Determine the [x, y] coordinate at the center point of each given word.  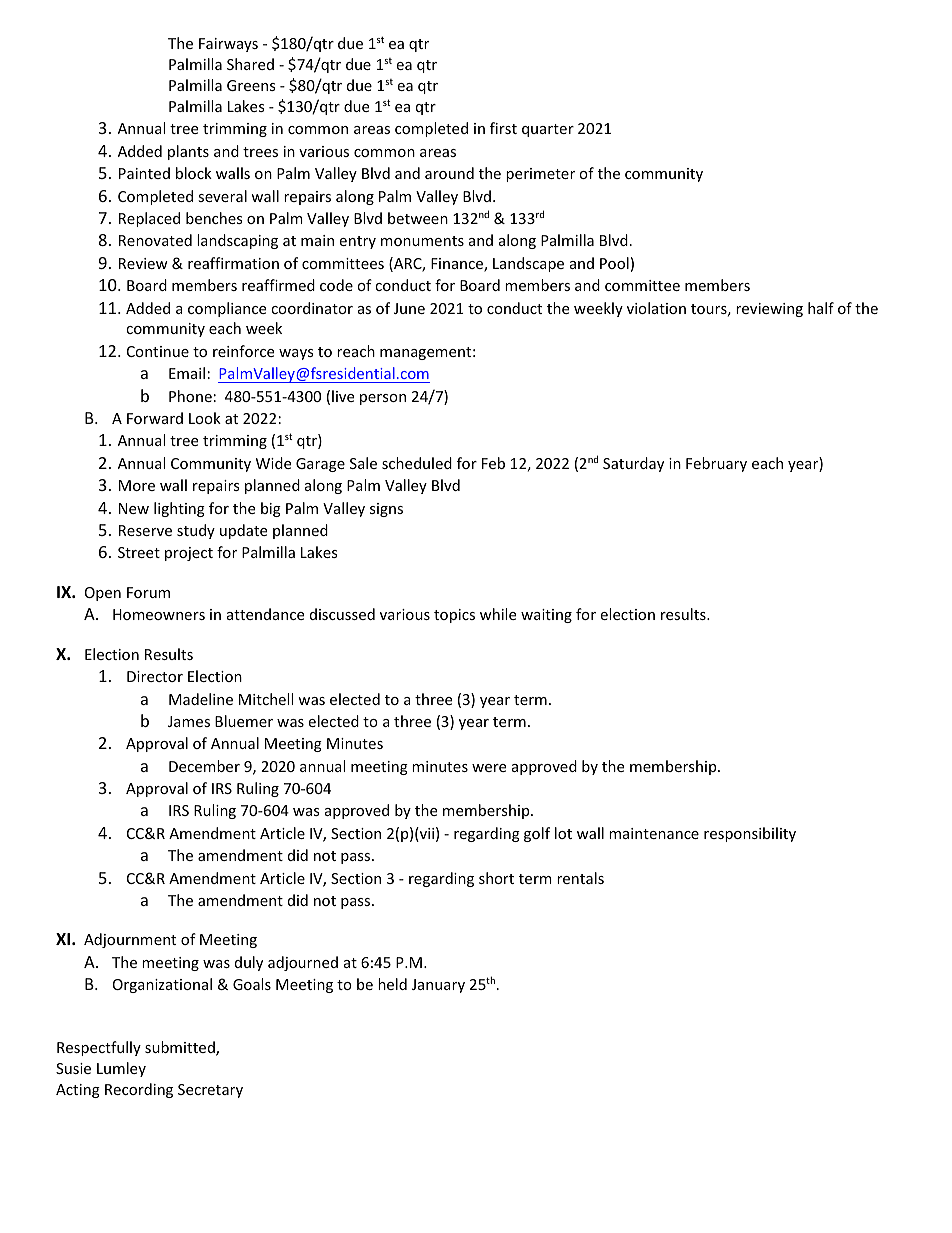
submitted [181, 1048]
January [438, 986]
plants [188, 152]
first [503, 128]
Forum [148, 592]
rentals [580, 878]
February [716, 464]
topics [454, 616]
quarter [548, 130]
